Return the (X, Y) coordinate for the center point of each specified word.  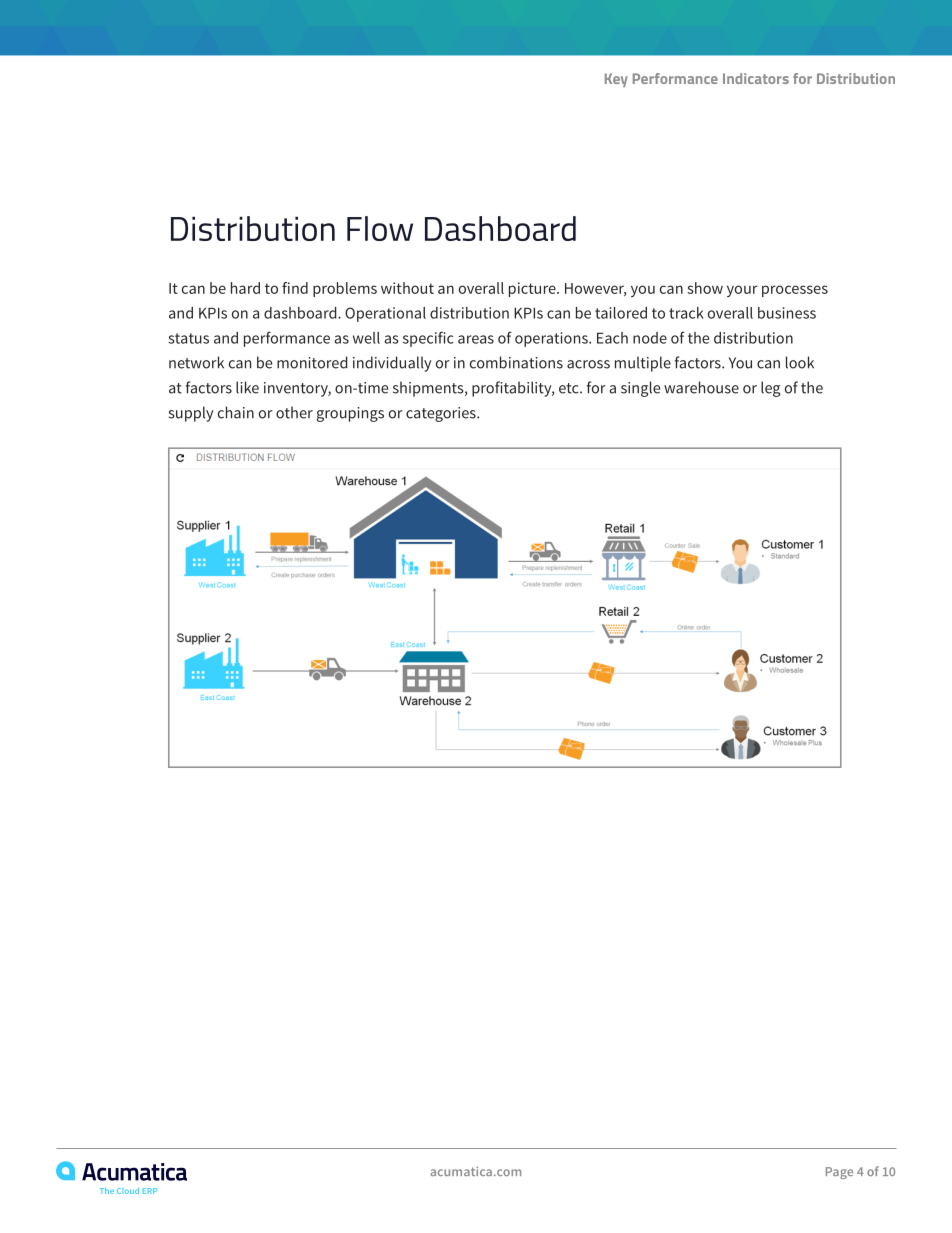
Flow (380, 228)
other (294, 412)
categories (442, 414)
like (247, 387)
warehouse (701, 387)
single (640, 389)
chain (236, 412)
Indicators (756, 78)
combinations (516, 362)
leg (770, 389)
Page (839, 1173)
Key (616, 80)
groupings (350, 414)
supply (190, 414)
